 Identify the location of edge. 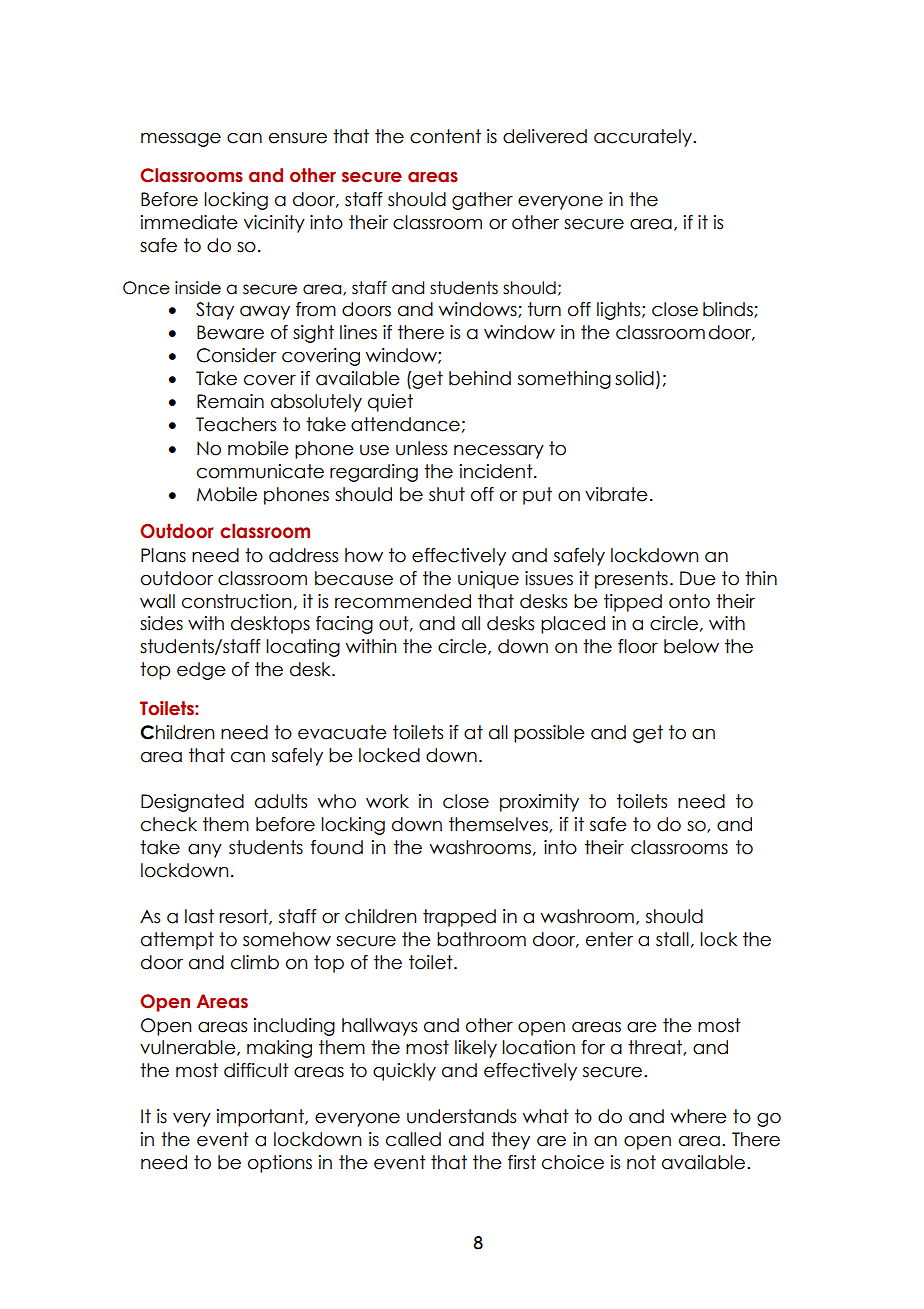
(201, 671).
